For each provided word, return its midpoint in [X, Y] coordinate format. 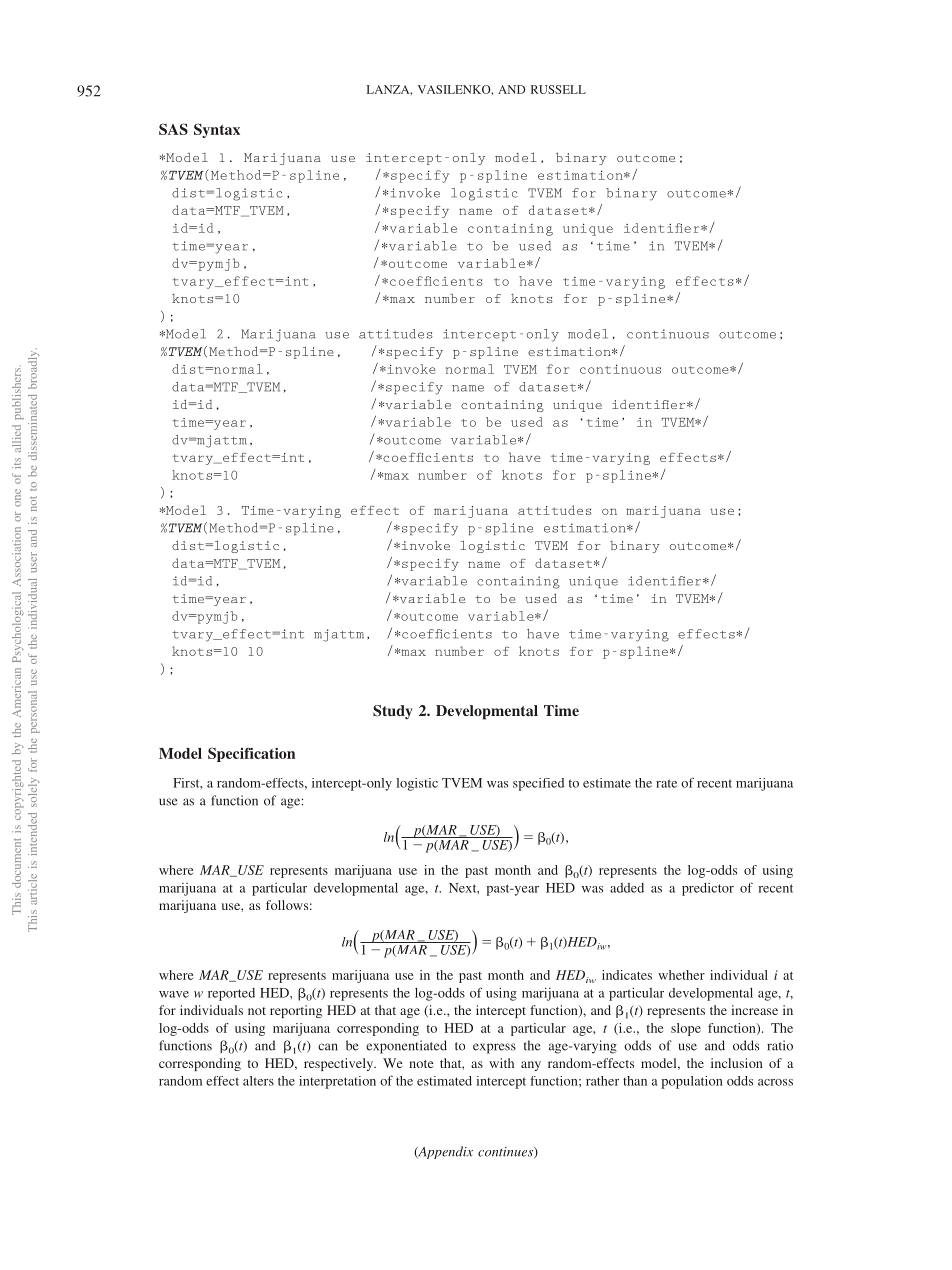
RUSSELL [558, 89]
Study [393, 712]
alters [258, 1081]
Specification [251, 754]
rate [666, 783]
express [494, 1048]
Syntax [217, 130]
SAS [173, 129]
